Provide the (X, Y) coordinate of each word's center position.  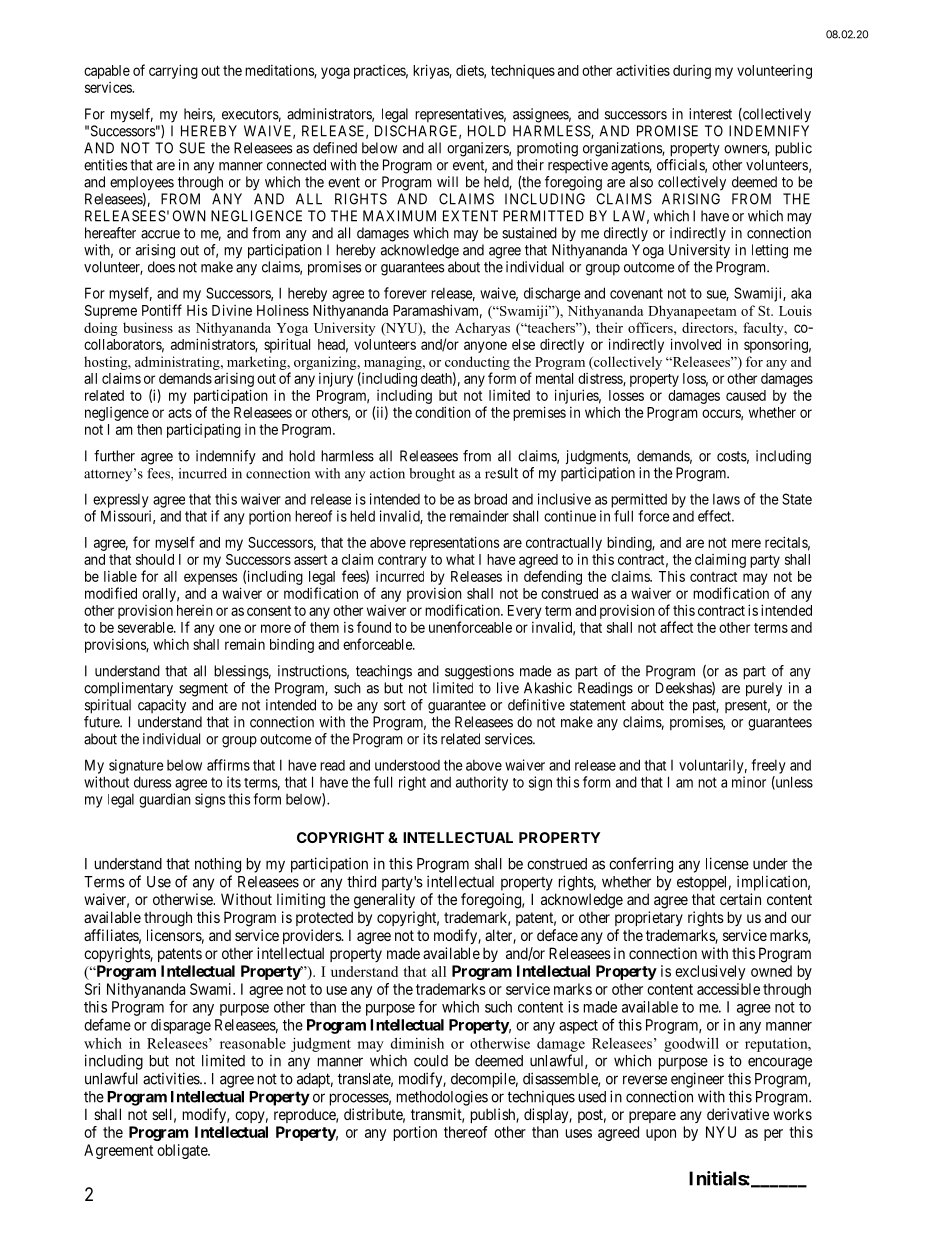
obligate (183, 1151)
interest (710, 114)
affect (676, 627)
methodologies (442, 1098)
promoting (547, 149)
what (460, 559)
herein (195, 610)
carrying (173, 71)
